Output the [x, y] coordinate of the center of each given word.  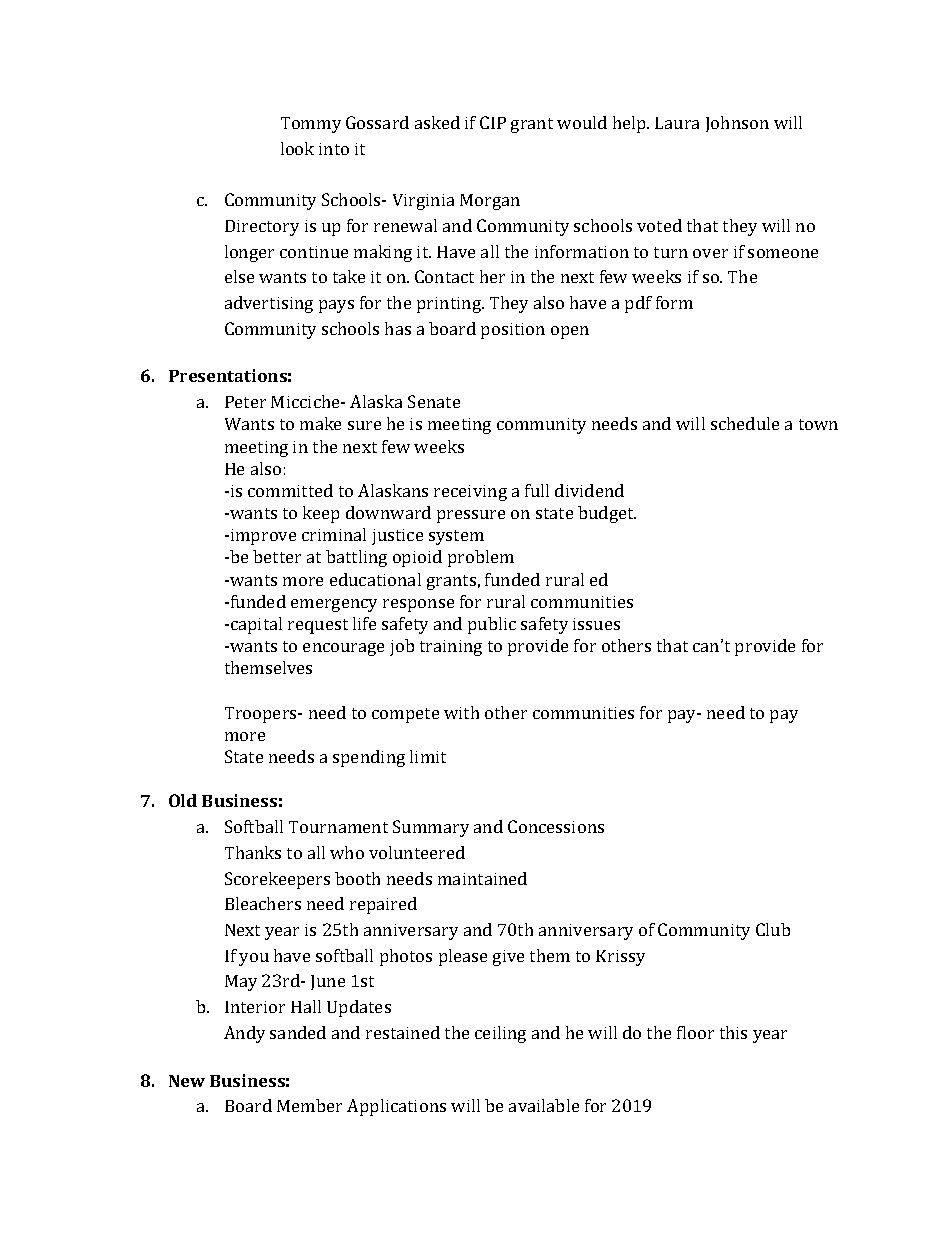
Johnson [737, 124]
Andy [244, 1034]
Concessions [556, 826]
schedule [745, 423]
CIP [493, 122]
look [297, 148]
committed [290, 490]
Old [183, 800]
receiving [470, 493]
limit [428, 756]
